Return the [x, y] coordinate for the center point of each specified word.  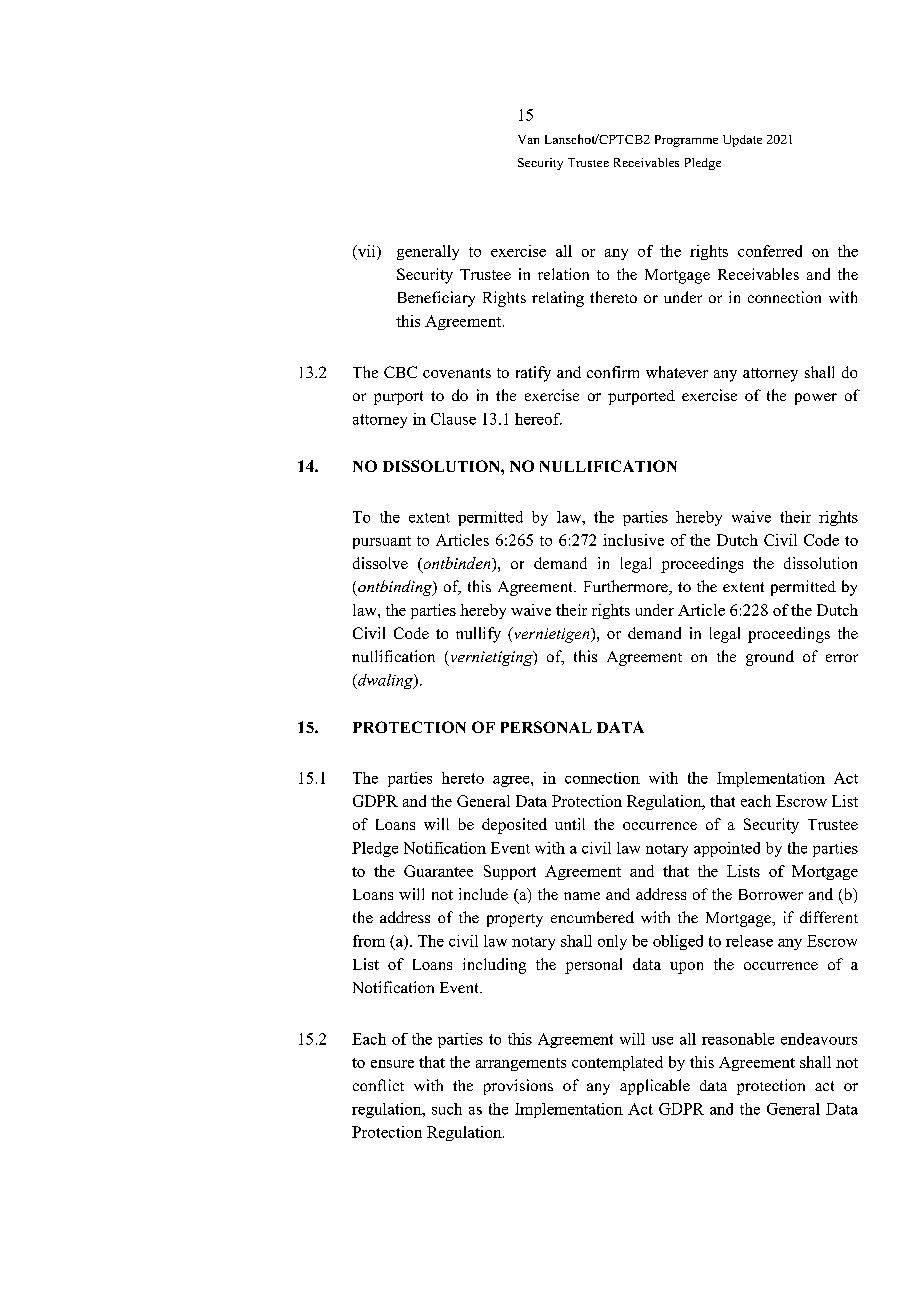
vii [366, 252]
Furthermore [627, 587]
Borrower [771, 894]
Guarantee [438, 871]
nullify [478, 635]
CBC [400, 372]
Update [742, 141]
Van [528, 139]
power [816, 399]
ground [770, 658]
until [570, 824]
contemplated [617, 1063]
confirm [613, 372]
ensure [392, 1064]
